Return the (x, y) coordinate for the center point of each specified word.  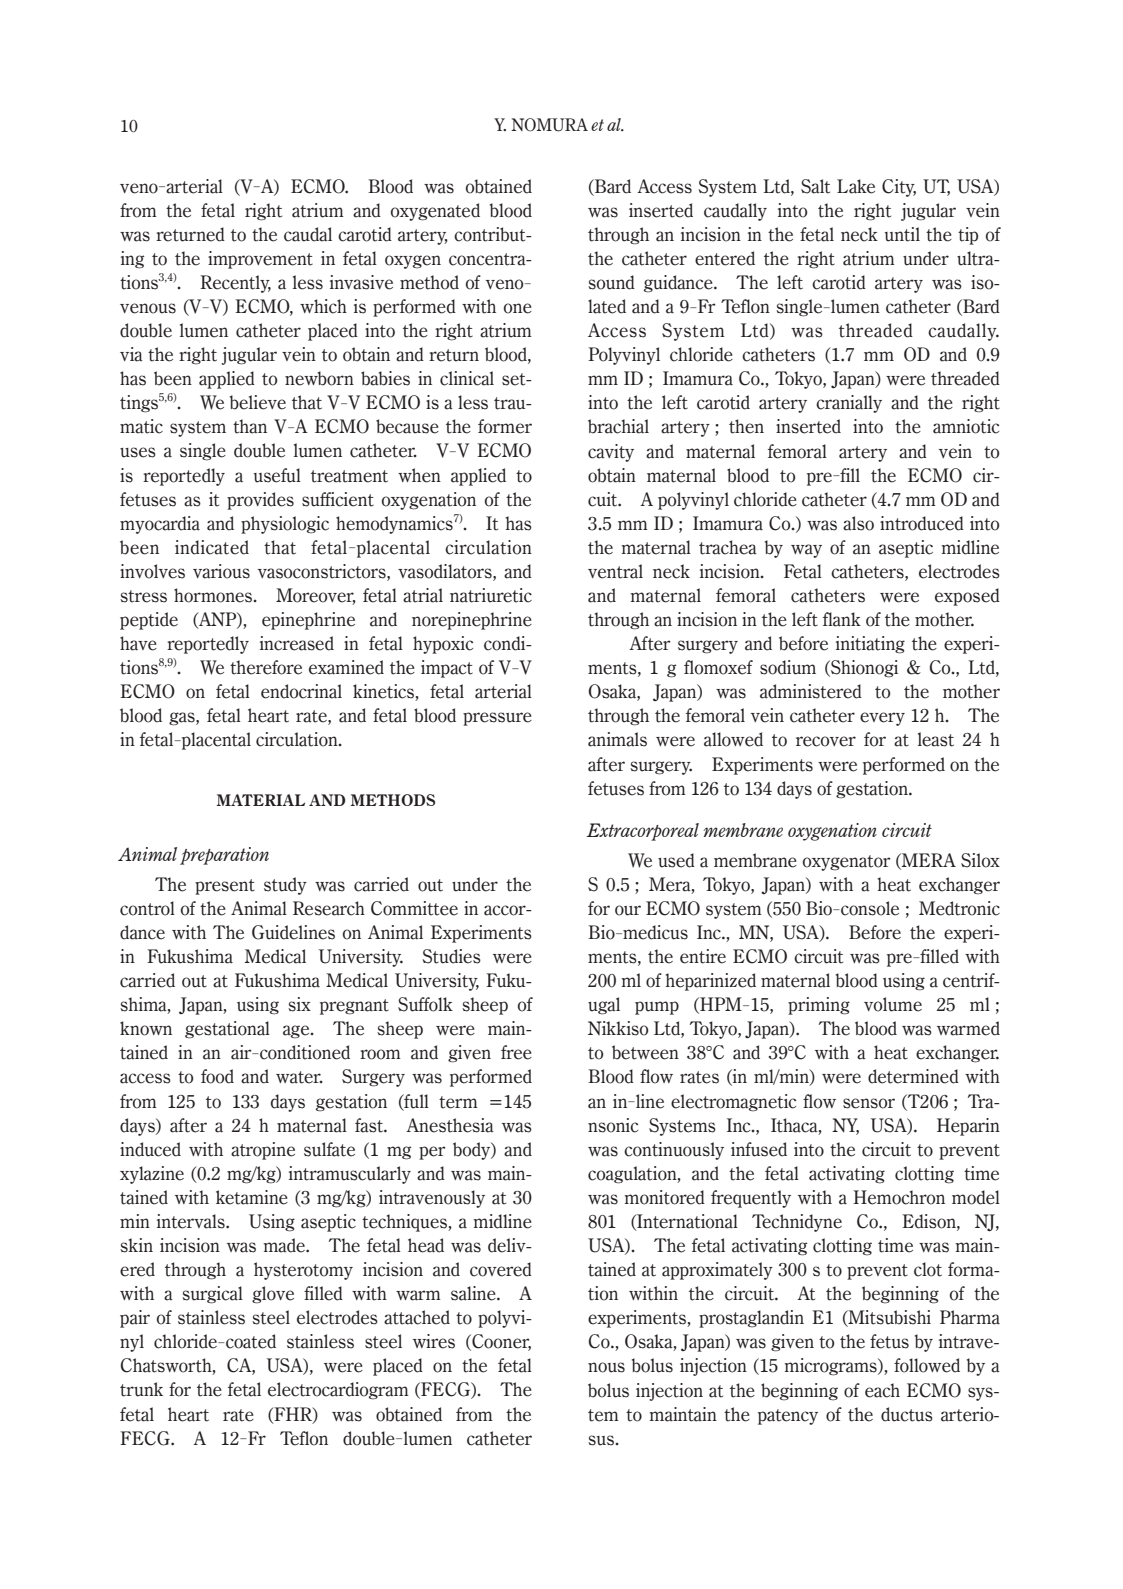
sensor (869, 1103)
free (516, 1052)
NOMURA (549, 125)
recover (826, 741)
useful (277, 475)
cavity (611, 453)
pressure (497, 719)
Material (260, 800)
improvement (260, 260)
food (217, 1076)
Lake (856, 186)
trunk (141, 1389)
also (858, 523)
